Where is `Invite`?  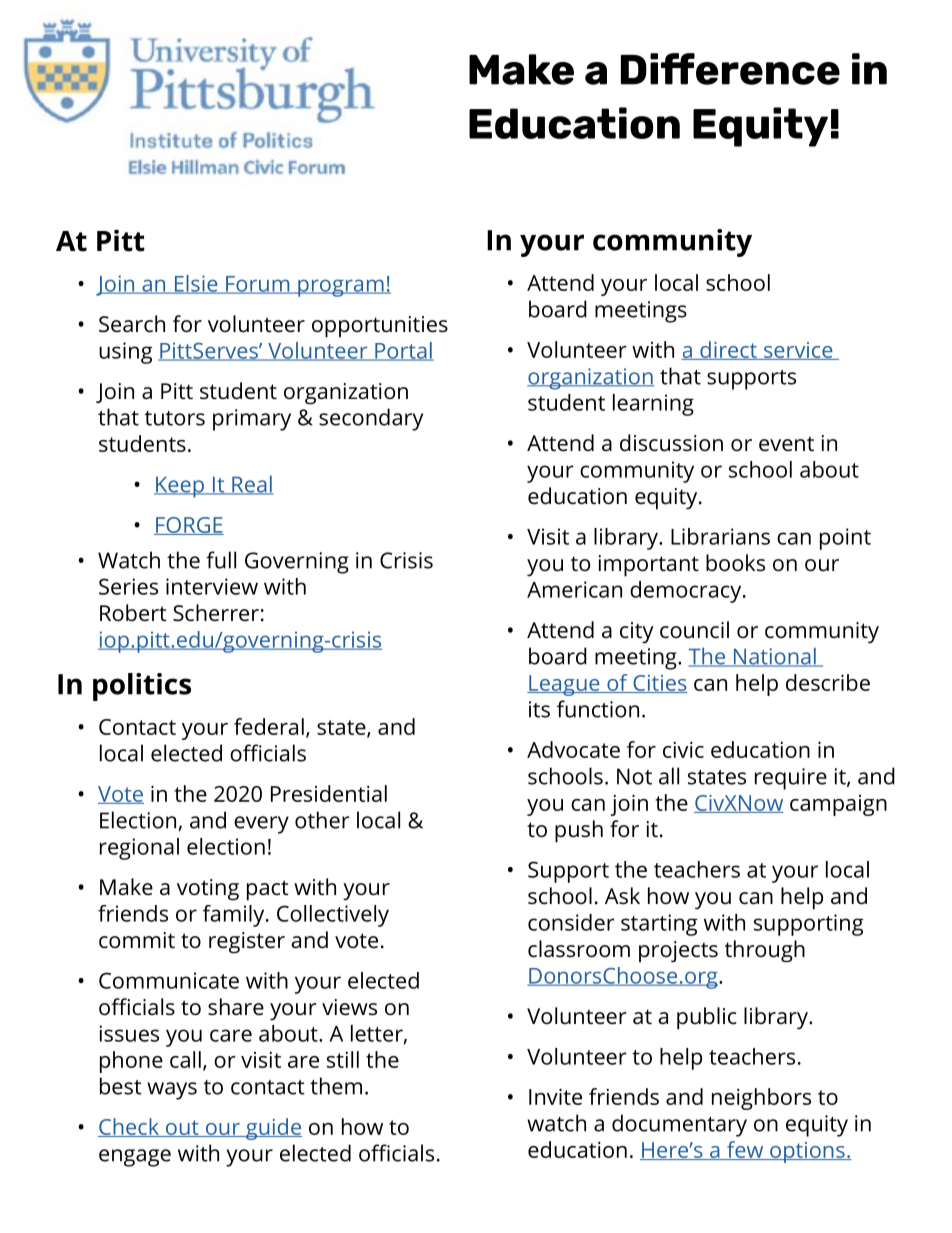
Invite is located at coordinates (555, 1096).
